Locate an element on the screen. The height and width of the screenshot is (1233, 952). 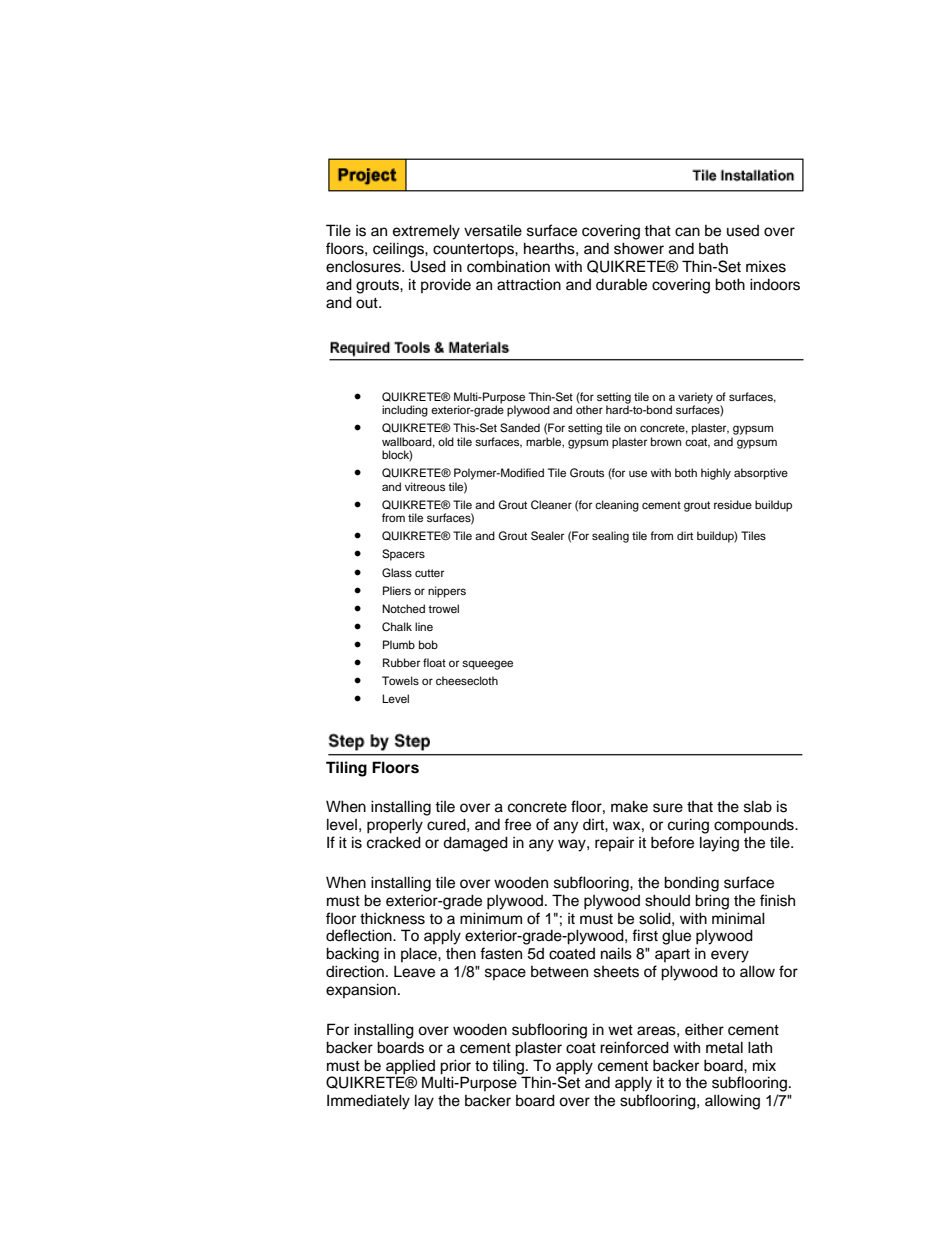
Immediately is located at coordinates (368, 1102).
